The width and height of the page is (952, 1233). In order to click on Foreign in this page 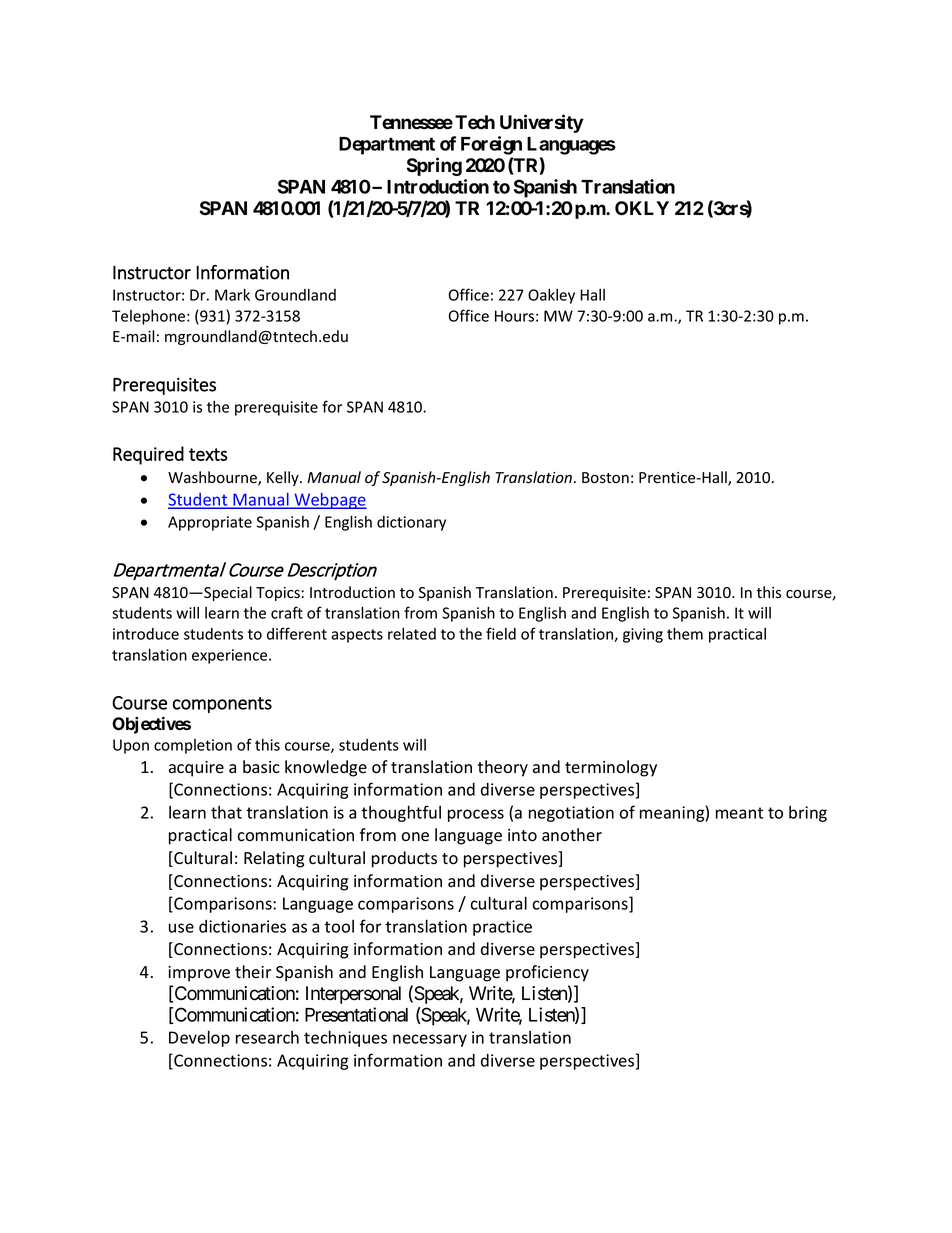, I will do `click(491, 145)`.
